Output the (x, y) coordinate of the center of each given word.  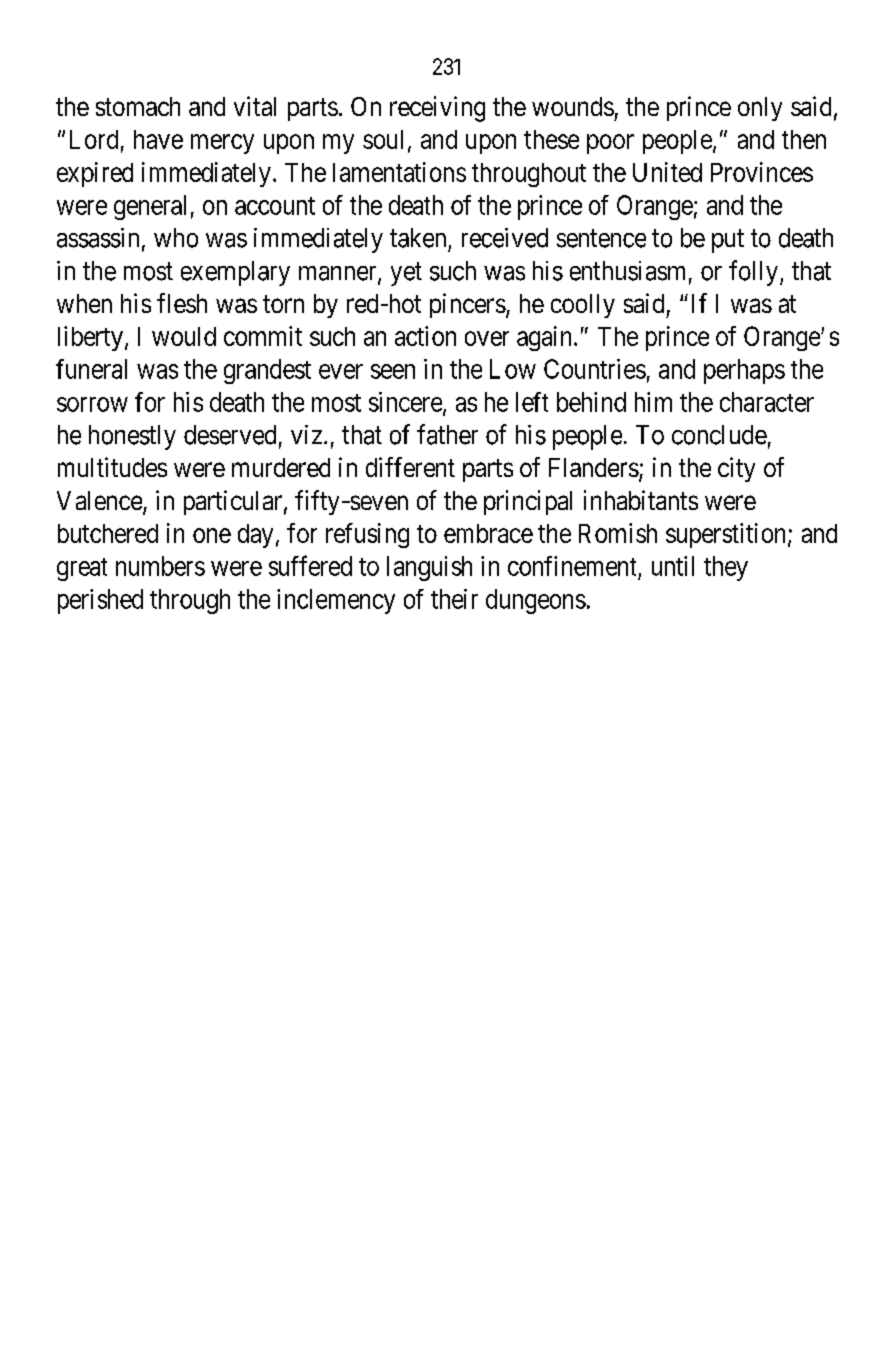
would (184, 336)
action (425, 336)
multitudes (112, 467)
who (176, 238)
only (760, 109)
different (410, 467)
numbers (160, 566)
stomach (138, 106)
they (726, 568)
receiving (437, 109)
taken (418, 238)
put (728, 241)
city (736, 469)
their (454, 599)
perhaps (744, 371)
